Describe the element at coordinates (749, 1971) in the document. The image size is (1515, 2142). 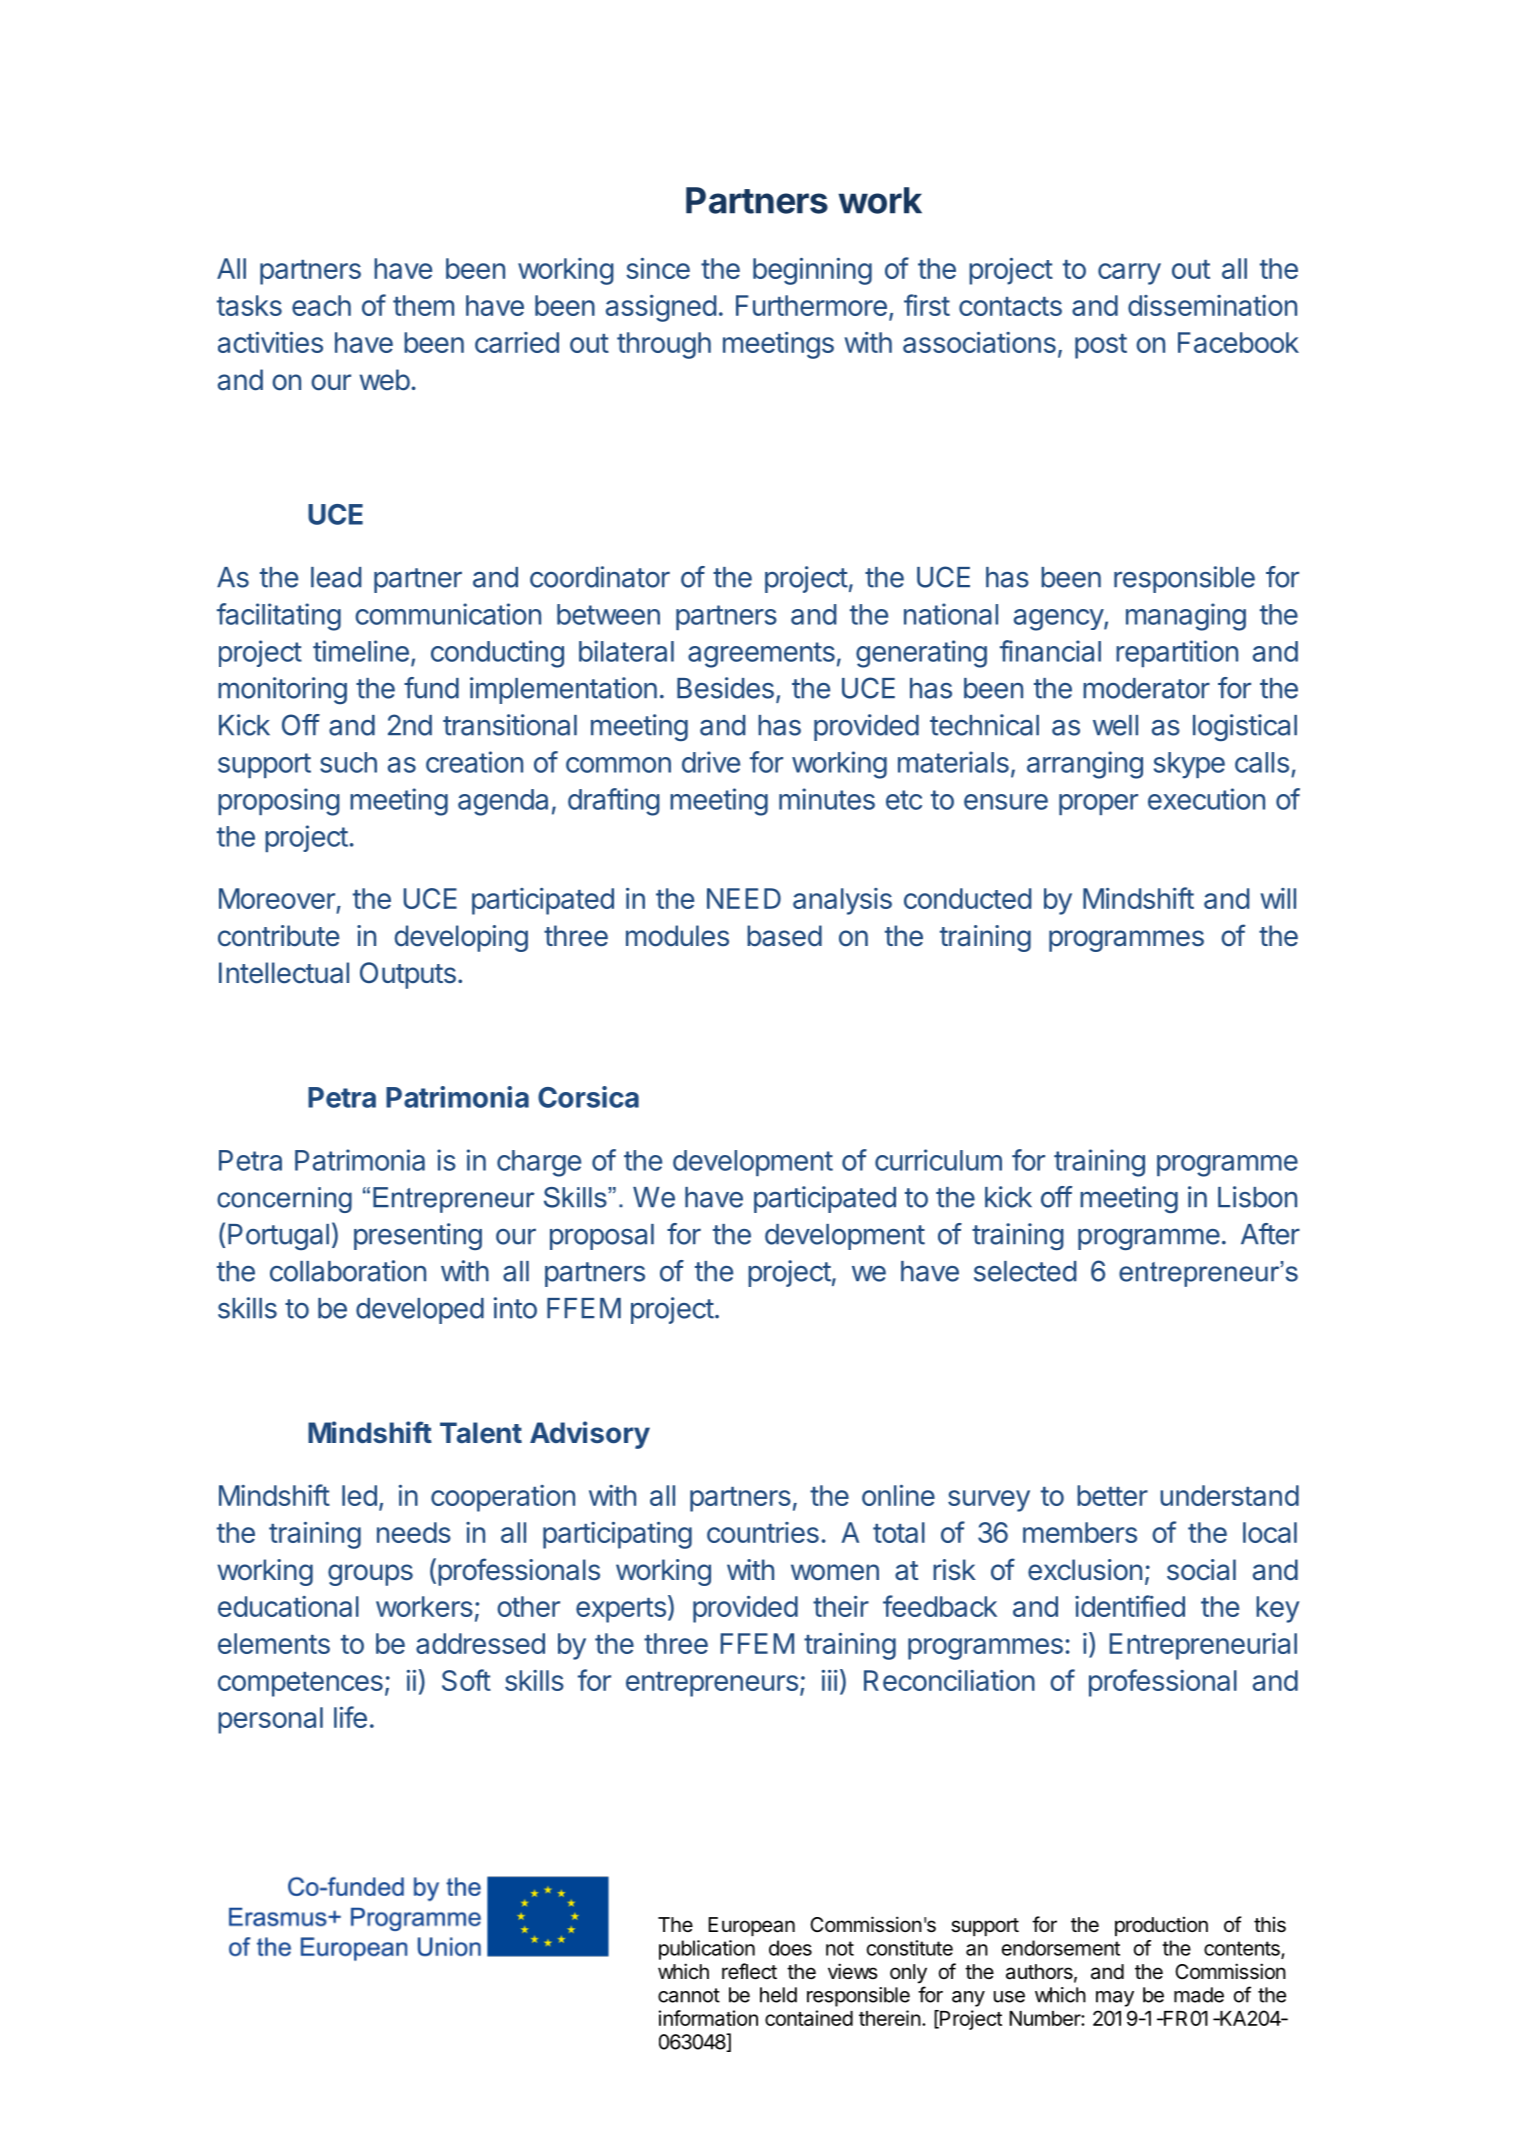
I see `reflect` at that location.
